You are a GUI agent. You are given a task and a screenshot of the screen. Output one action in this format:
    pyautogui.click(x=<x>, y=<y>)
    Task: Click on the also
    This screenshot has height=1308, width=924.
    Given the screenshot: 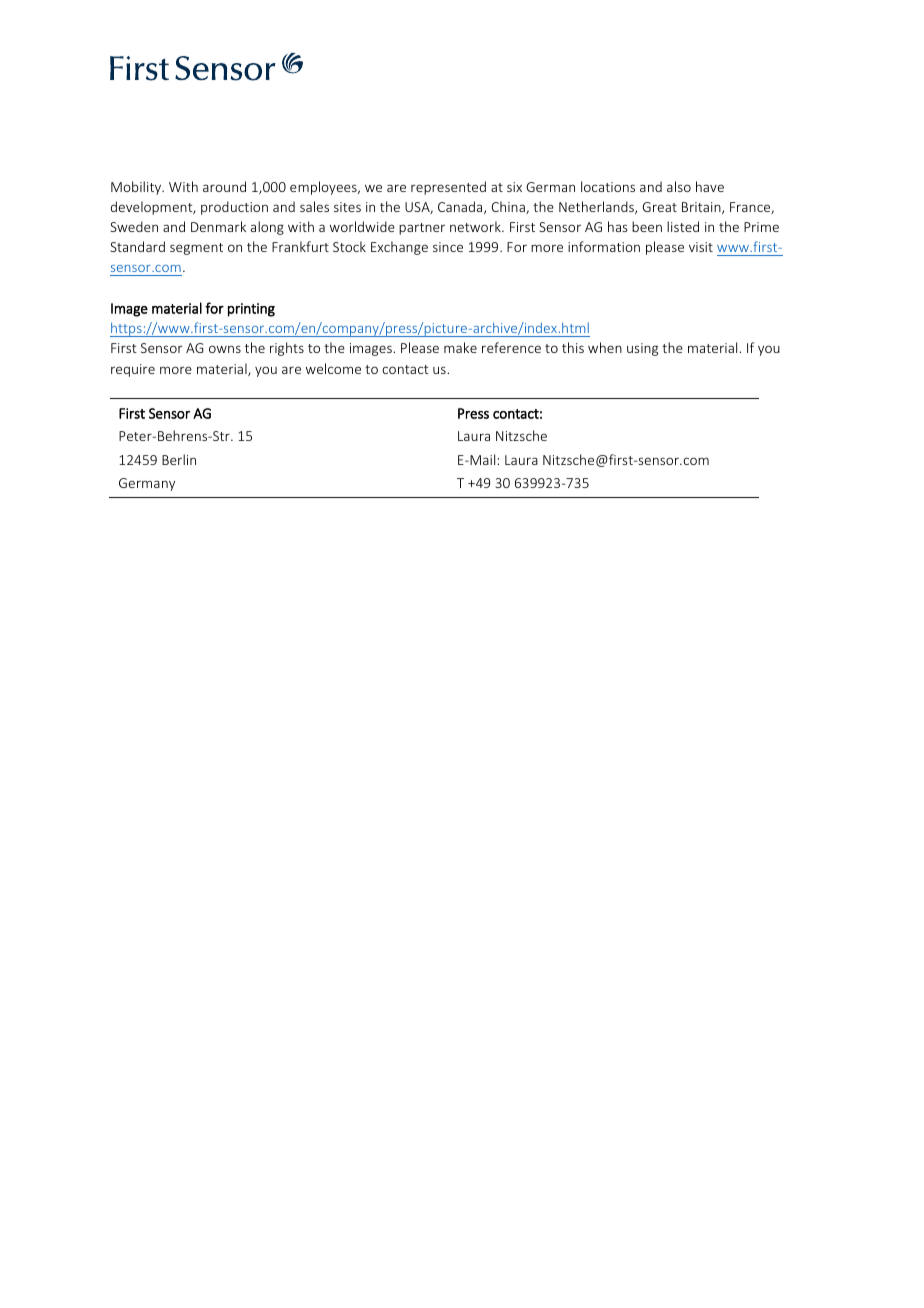 What is the action you would take?
    pyautogui.click(x=679, y=186)
